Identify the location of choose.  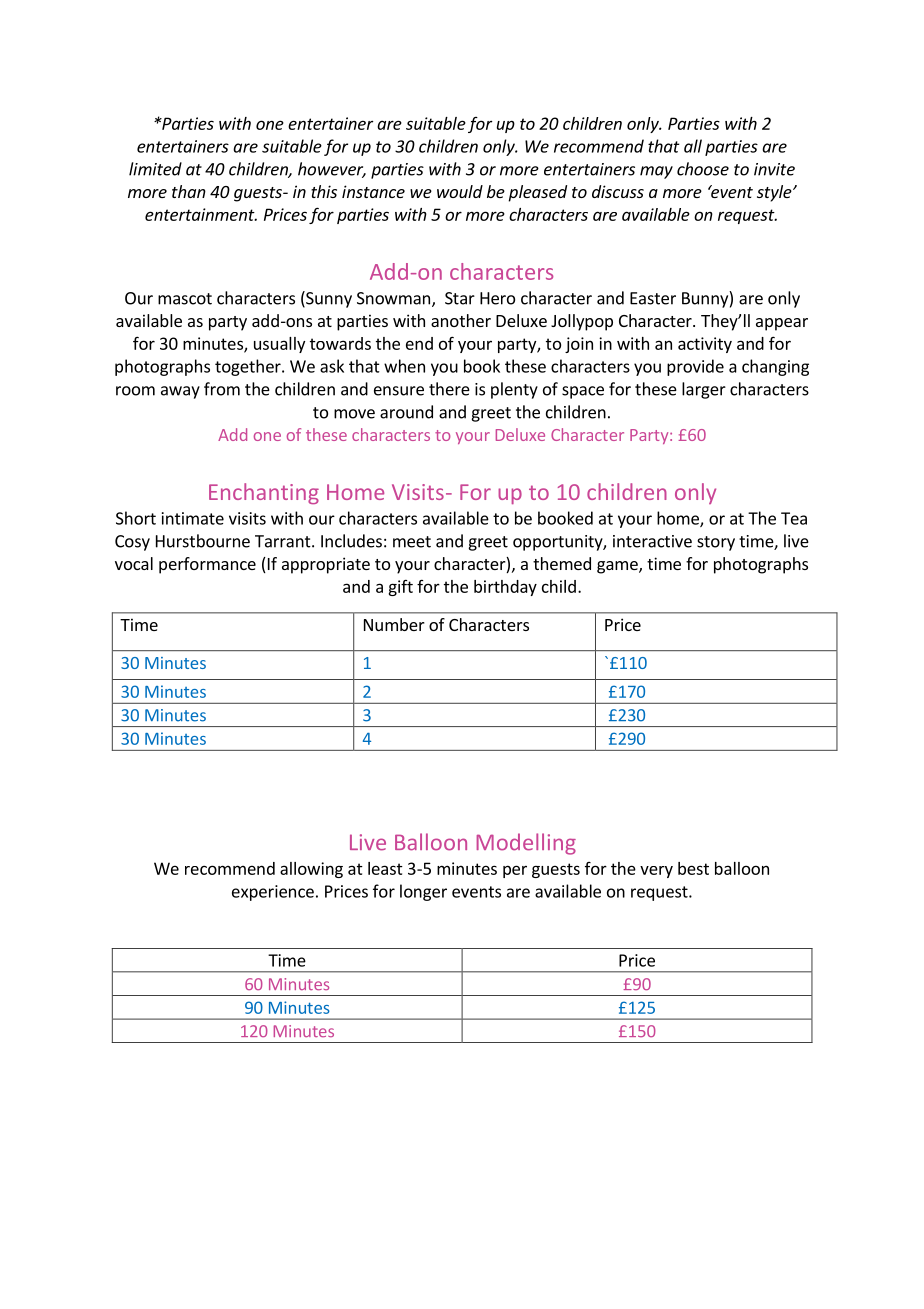
(703, 169).
